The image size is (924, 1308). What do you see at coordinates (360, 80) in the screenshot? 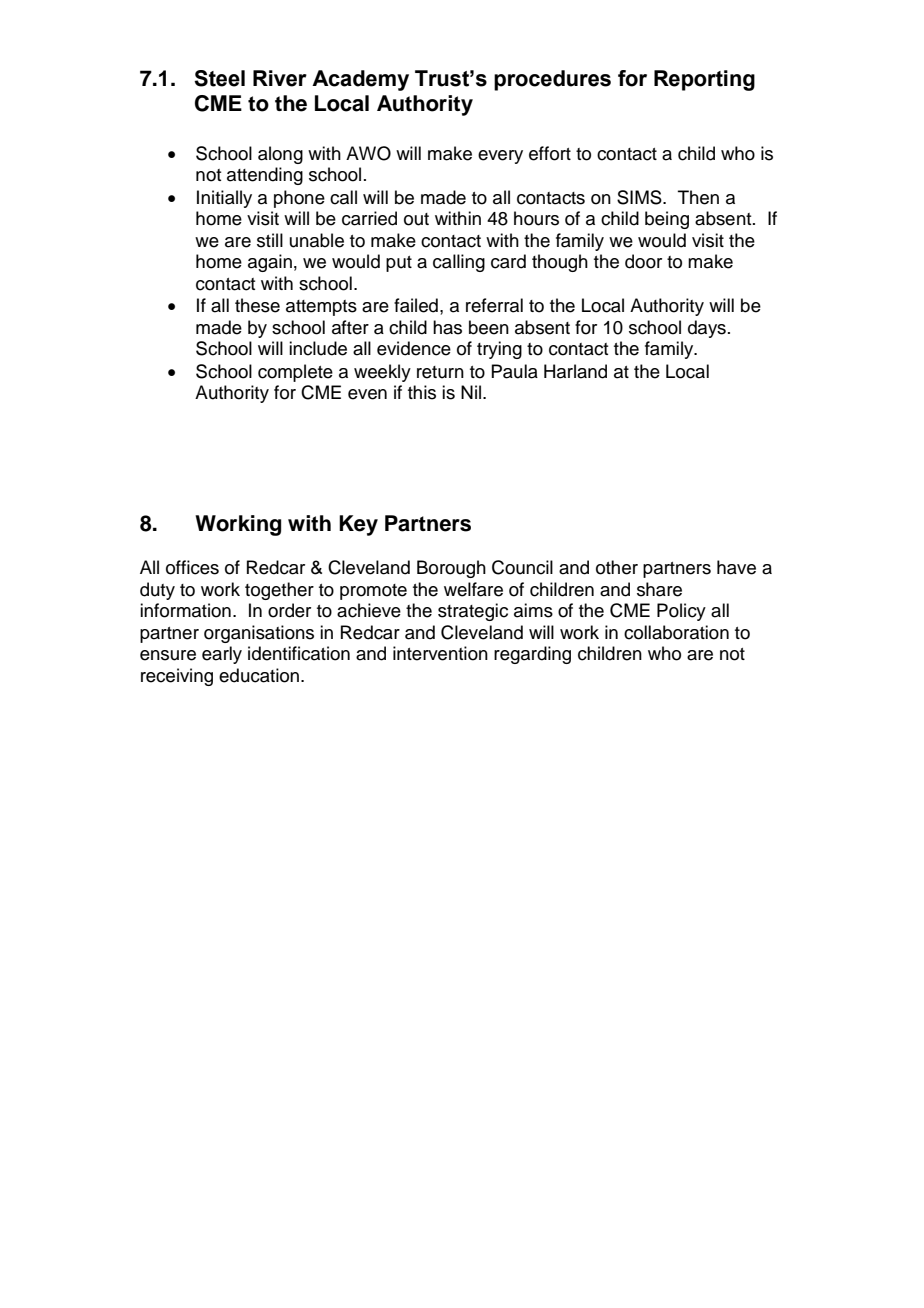
I see `Academy` at bounding box center [360, 80].
